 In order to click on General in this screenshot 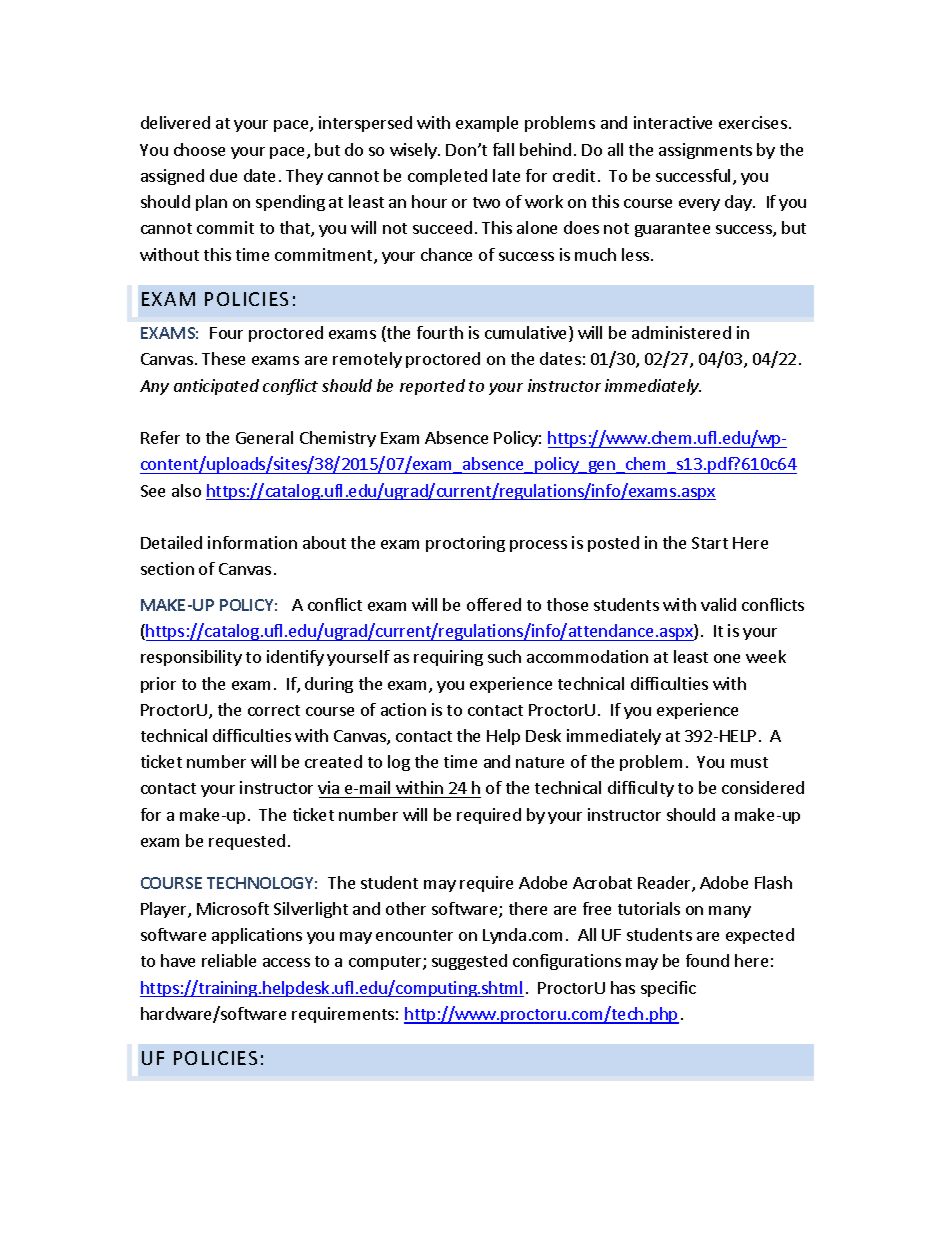, I will do `click(264, 437)`.
